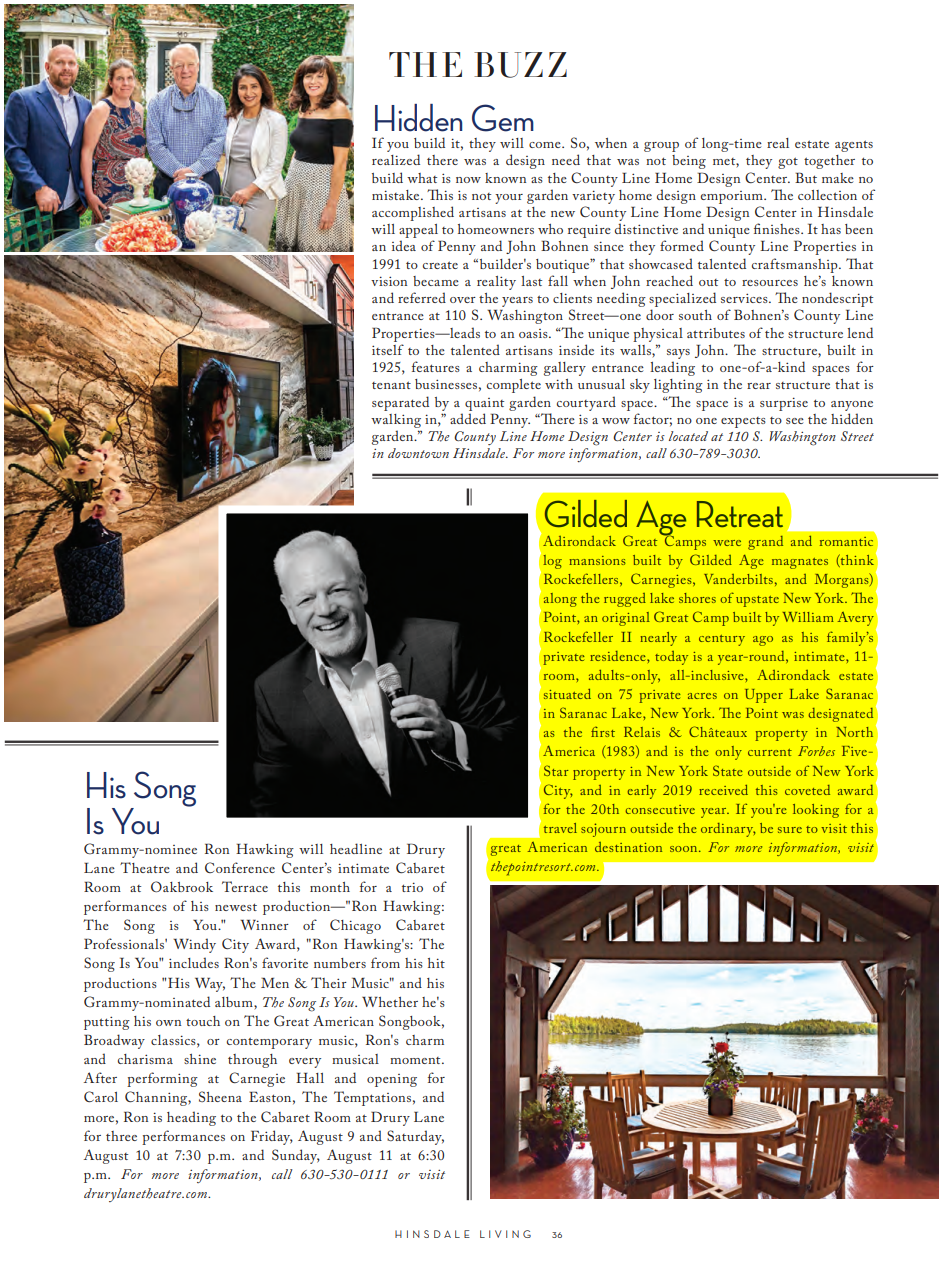  What do you see at coordinates (191, 1118) in the document?
I see `heading` at bounding box center [191, 1118].
